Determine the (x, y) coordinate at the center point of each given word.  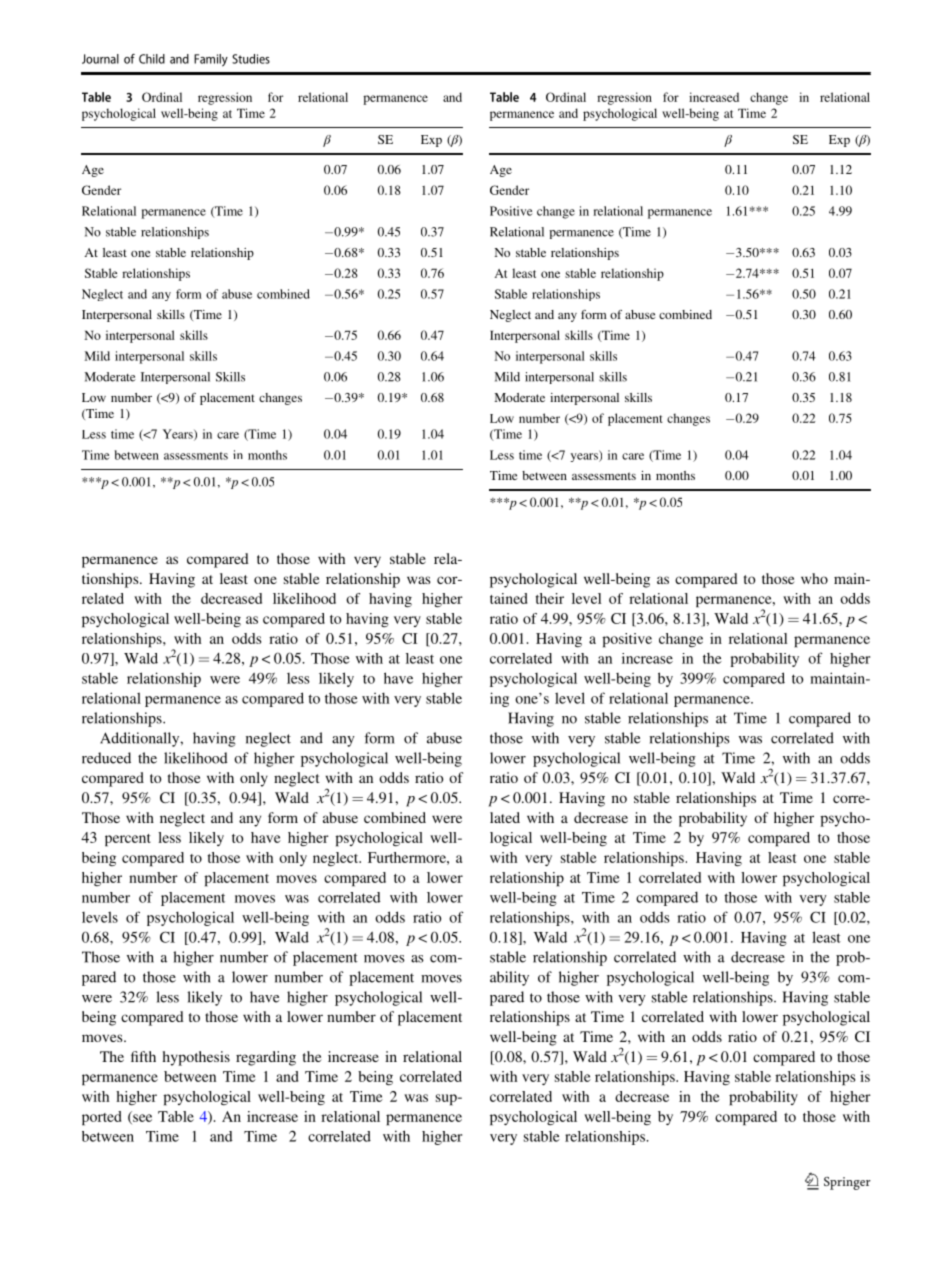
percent (128, 840)
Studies (251, 59)
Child (152, 59)
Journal (100, 59)
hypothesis (196, 1058)
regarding (266, 1058)
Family (211, 60)
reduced (106, 758)
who (814, 578)
